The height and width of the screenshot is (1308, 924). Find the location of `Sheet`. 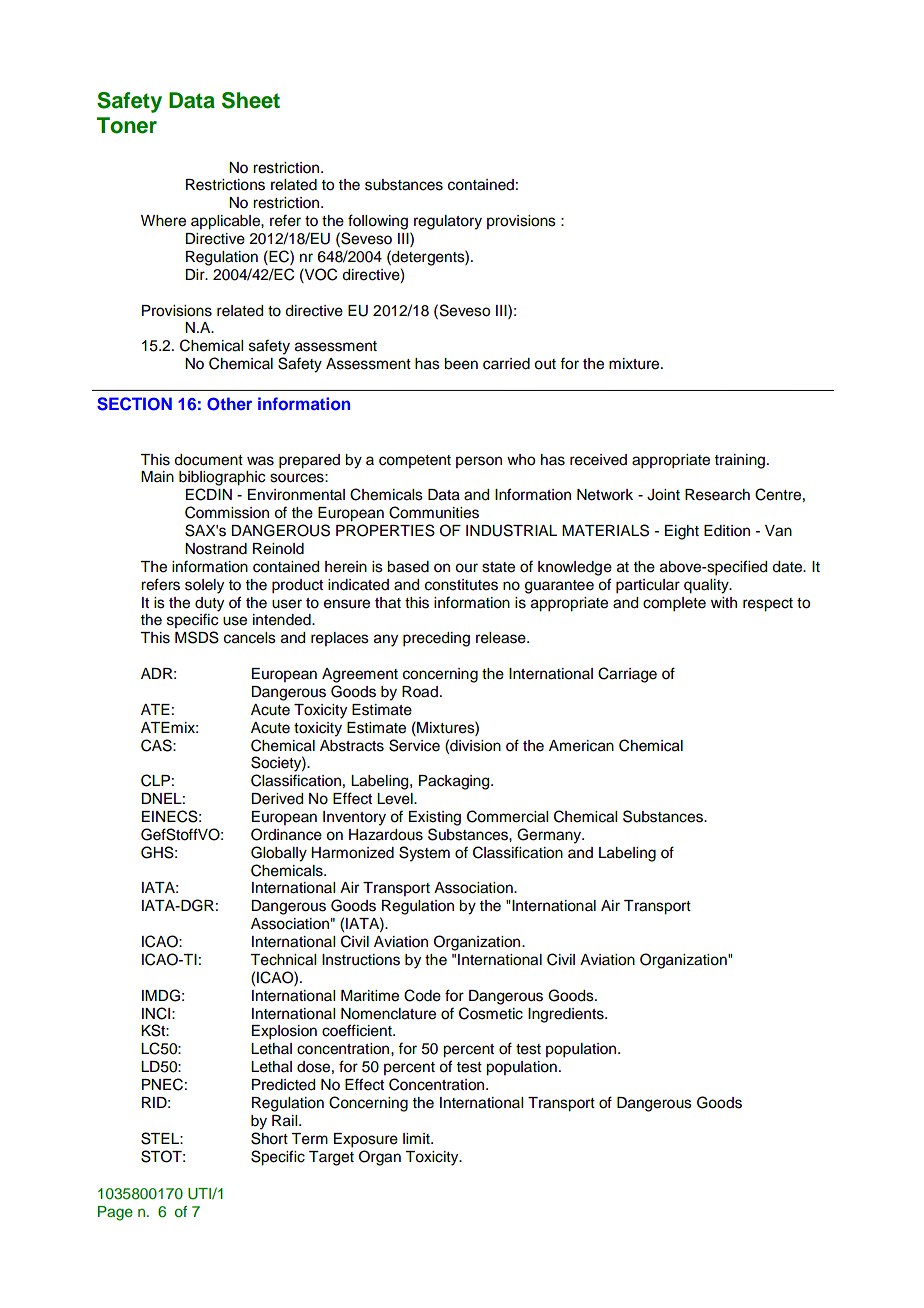

Sheet is located at coordinates (251, 100).
